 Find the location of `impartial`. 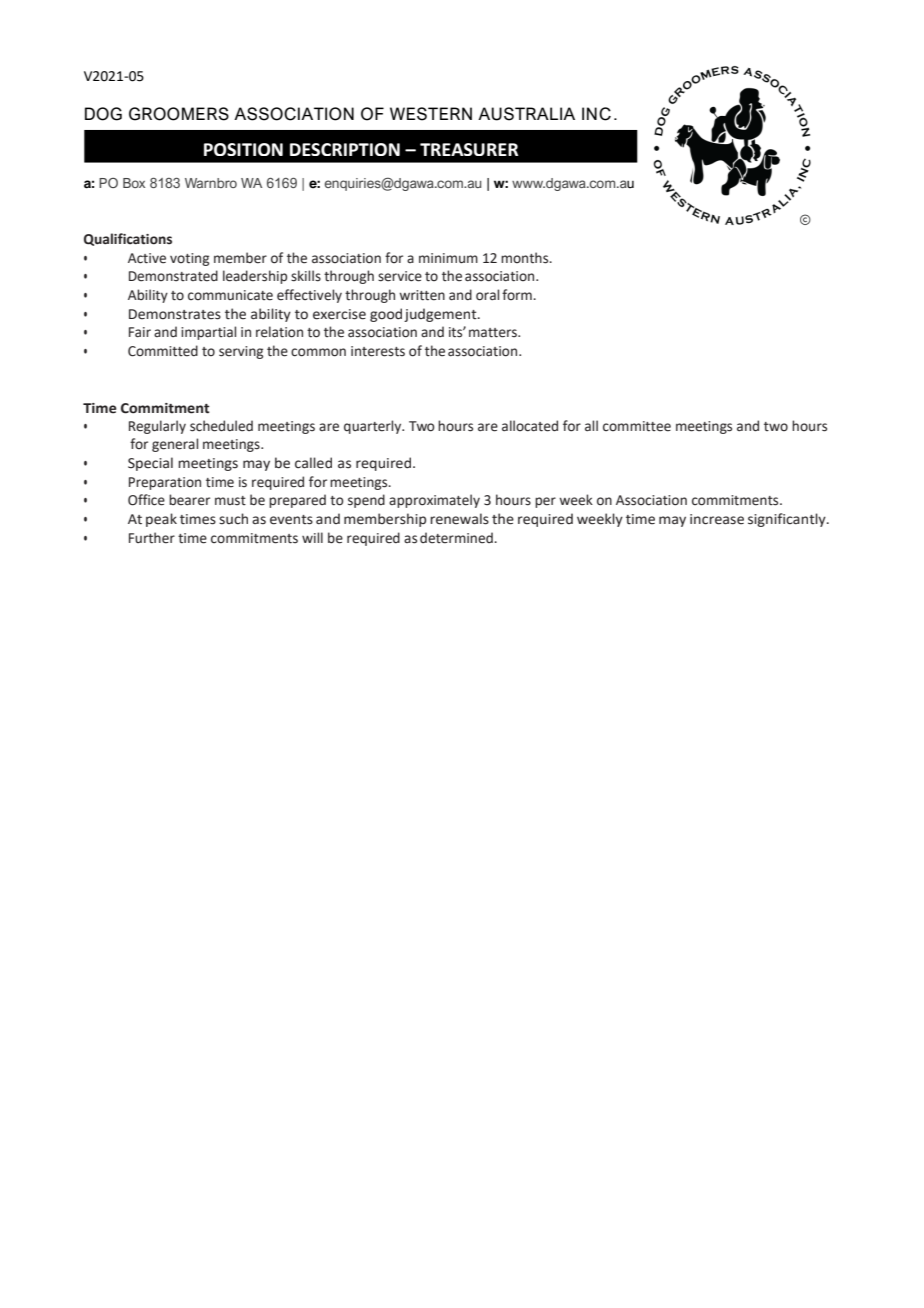

impartial is located at coordinates (208, 333).
